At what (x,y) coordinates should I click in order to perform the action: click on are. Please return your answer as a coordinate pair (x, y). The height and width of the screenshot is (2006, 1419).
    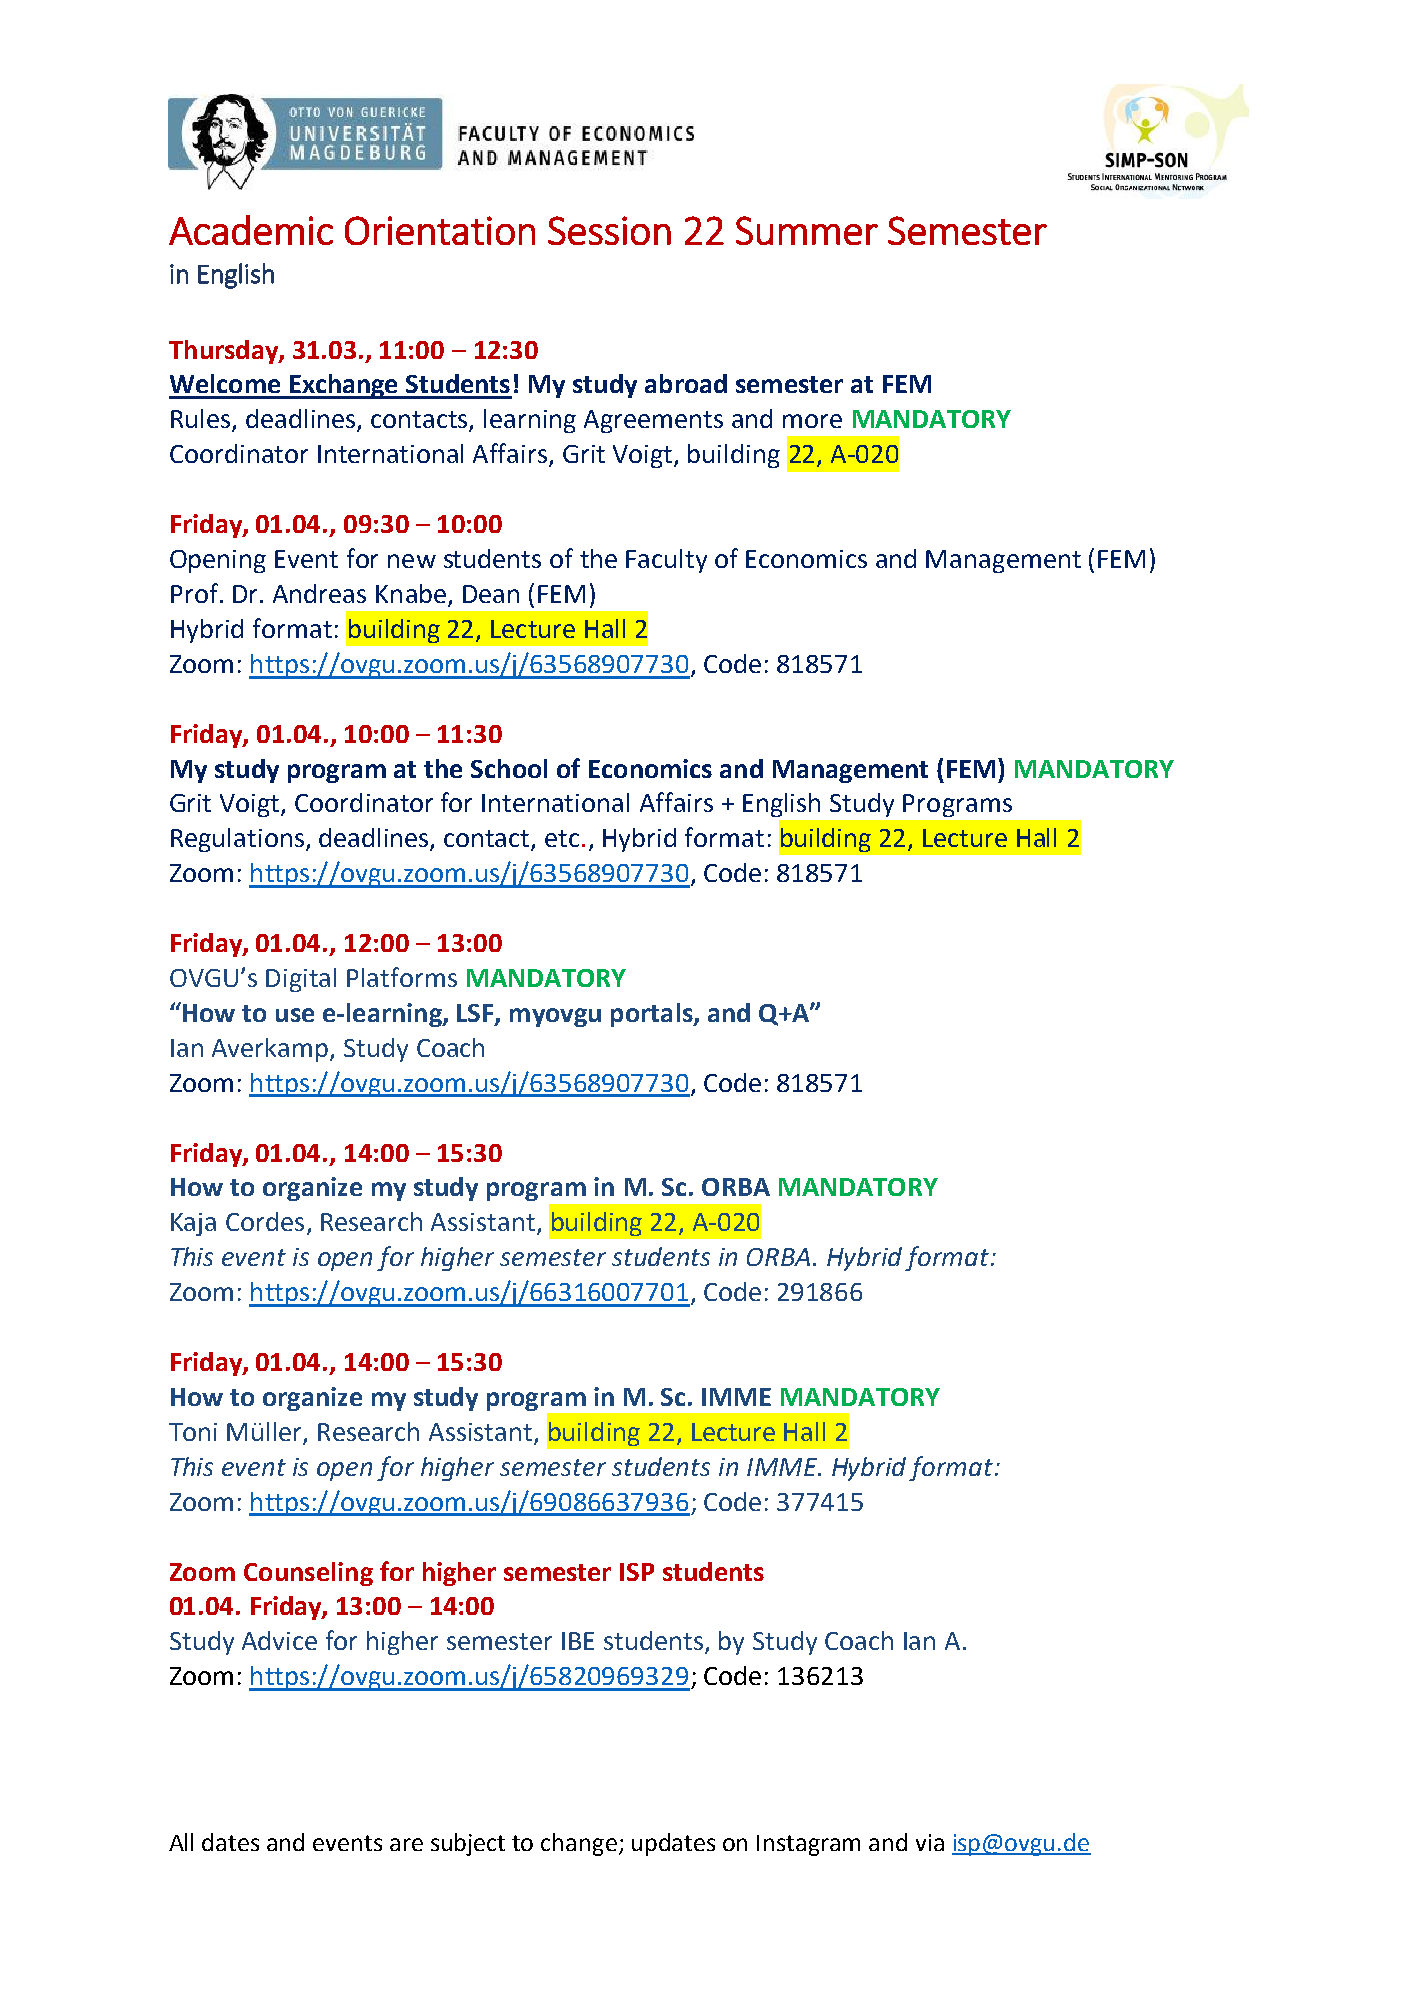
    Looking at the image, I should click on (406, 1844).
